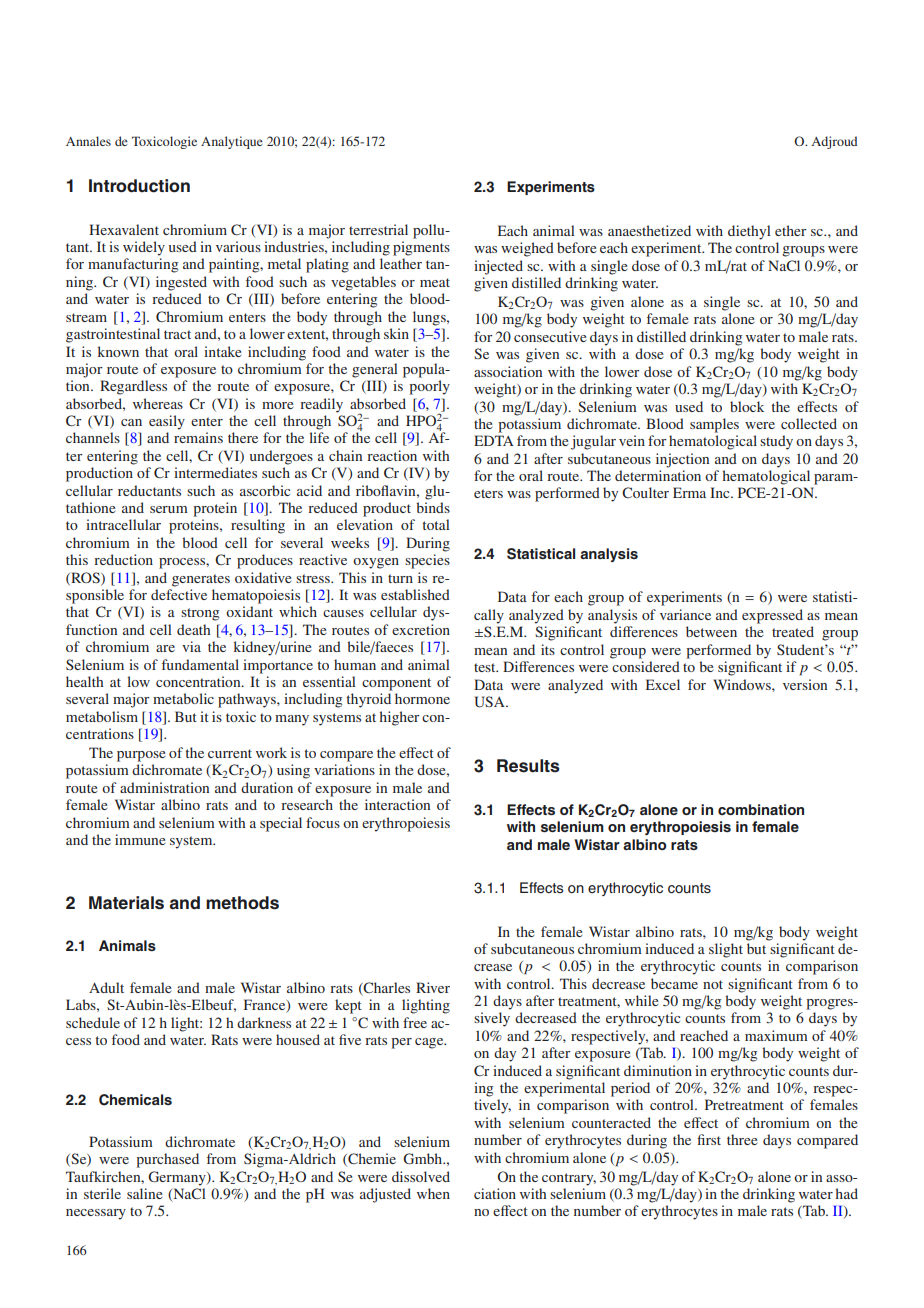 The image size is (924, 1308). I want to click on diethyl, so click(749, 232).
